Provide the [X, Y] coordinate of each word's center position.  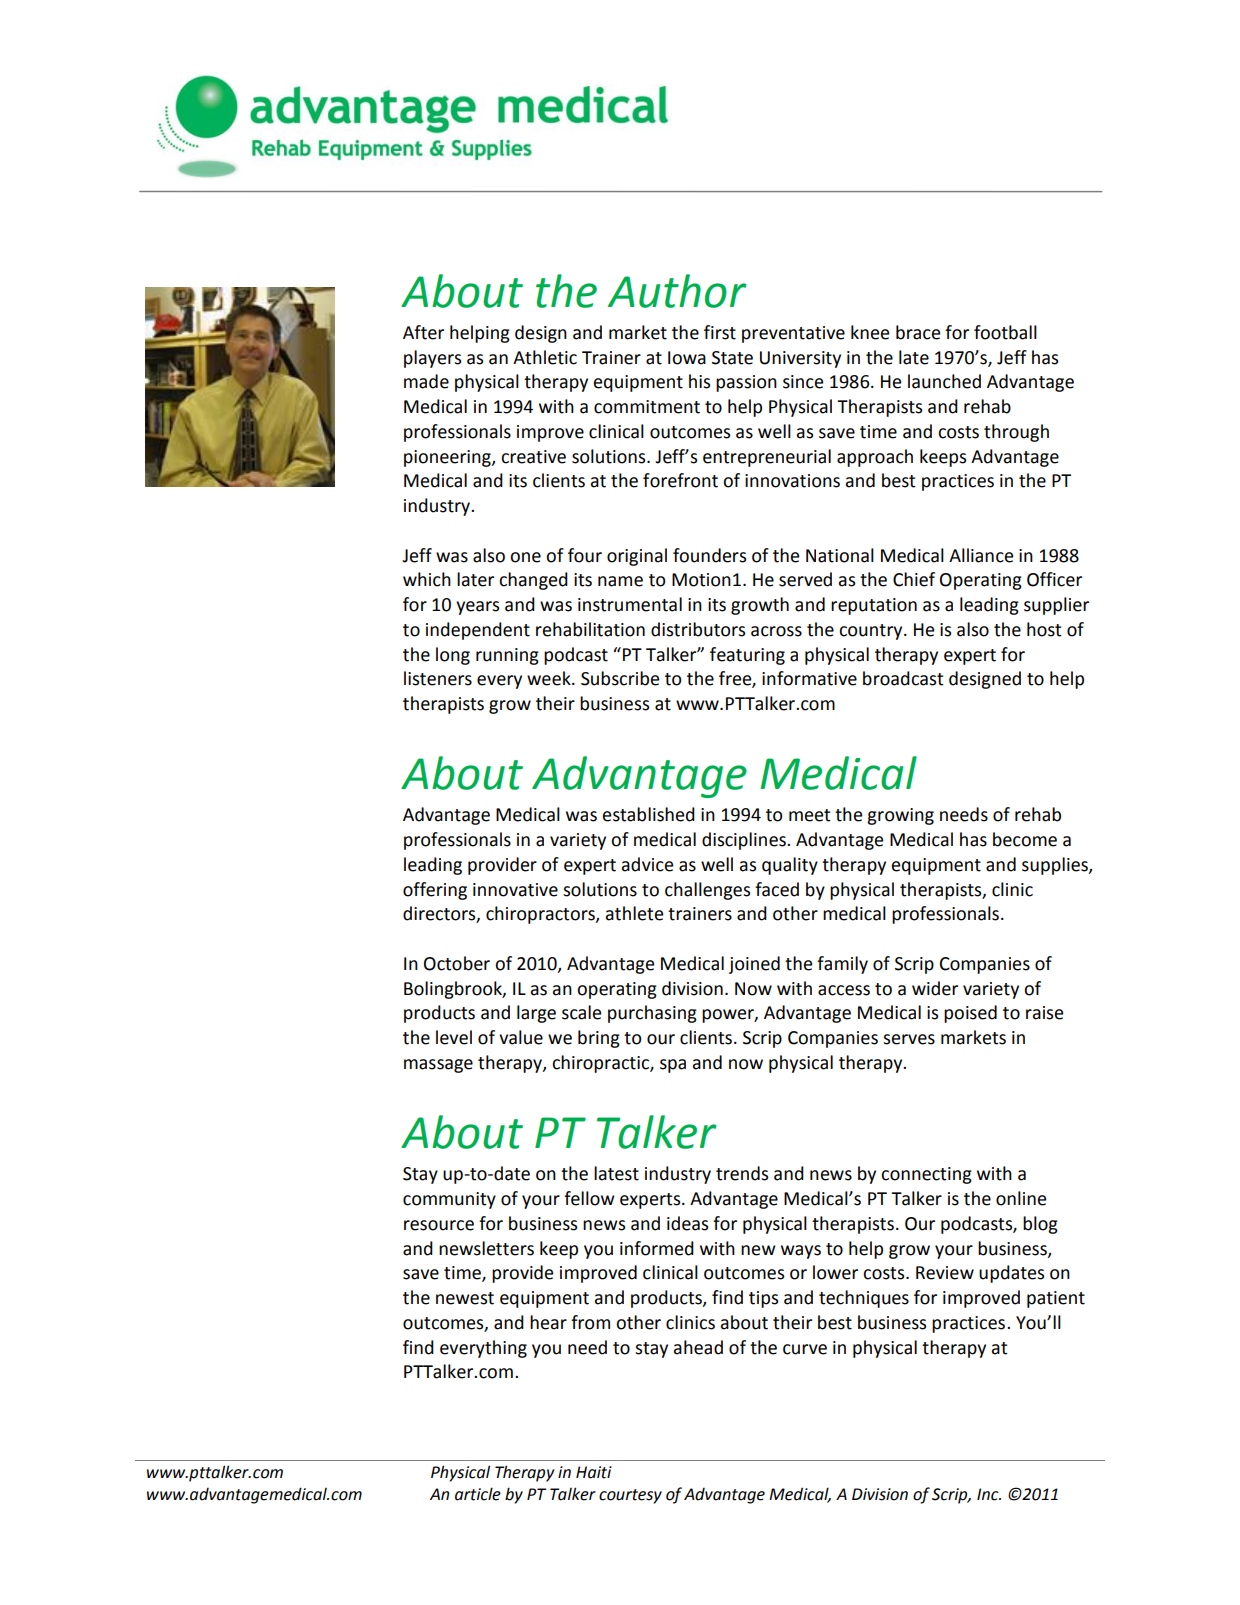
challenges [707, 891]
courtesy [630, 1496]
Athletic [545, 357]
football [1005, 332]
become [1025, 839]
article [478, 1494]
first [720, 332]
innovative [515, 890]
